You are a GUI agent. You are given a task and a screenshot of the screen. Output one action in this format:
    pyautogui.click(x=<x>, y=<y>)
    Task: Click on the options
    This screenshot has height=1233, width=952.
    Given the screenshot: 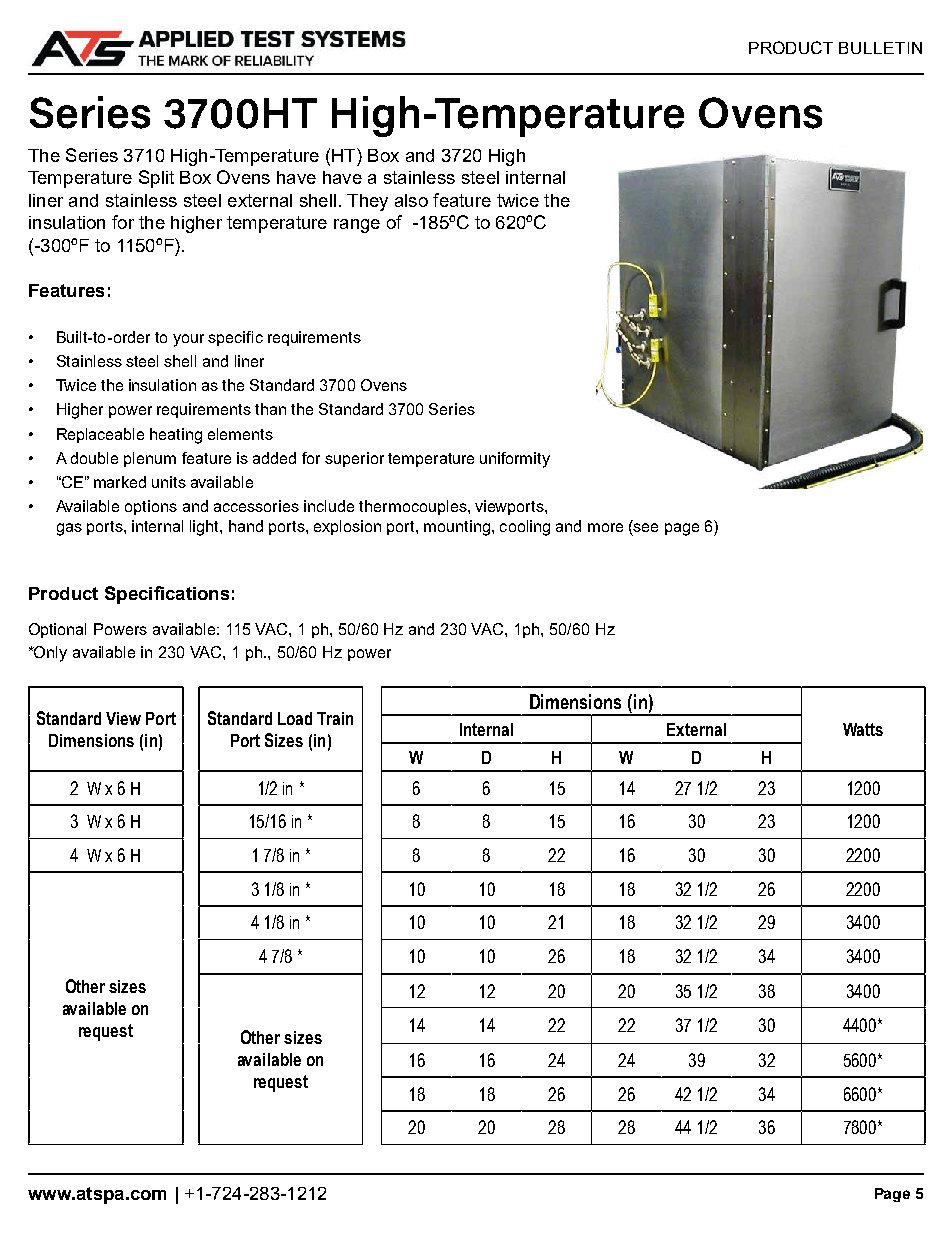 What is the action you would take?
    pyautogui.click(x=151, y=507)
